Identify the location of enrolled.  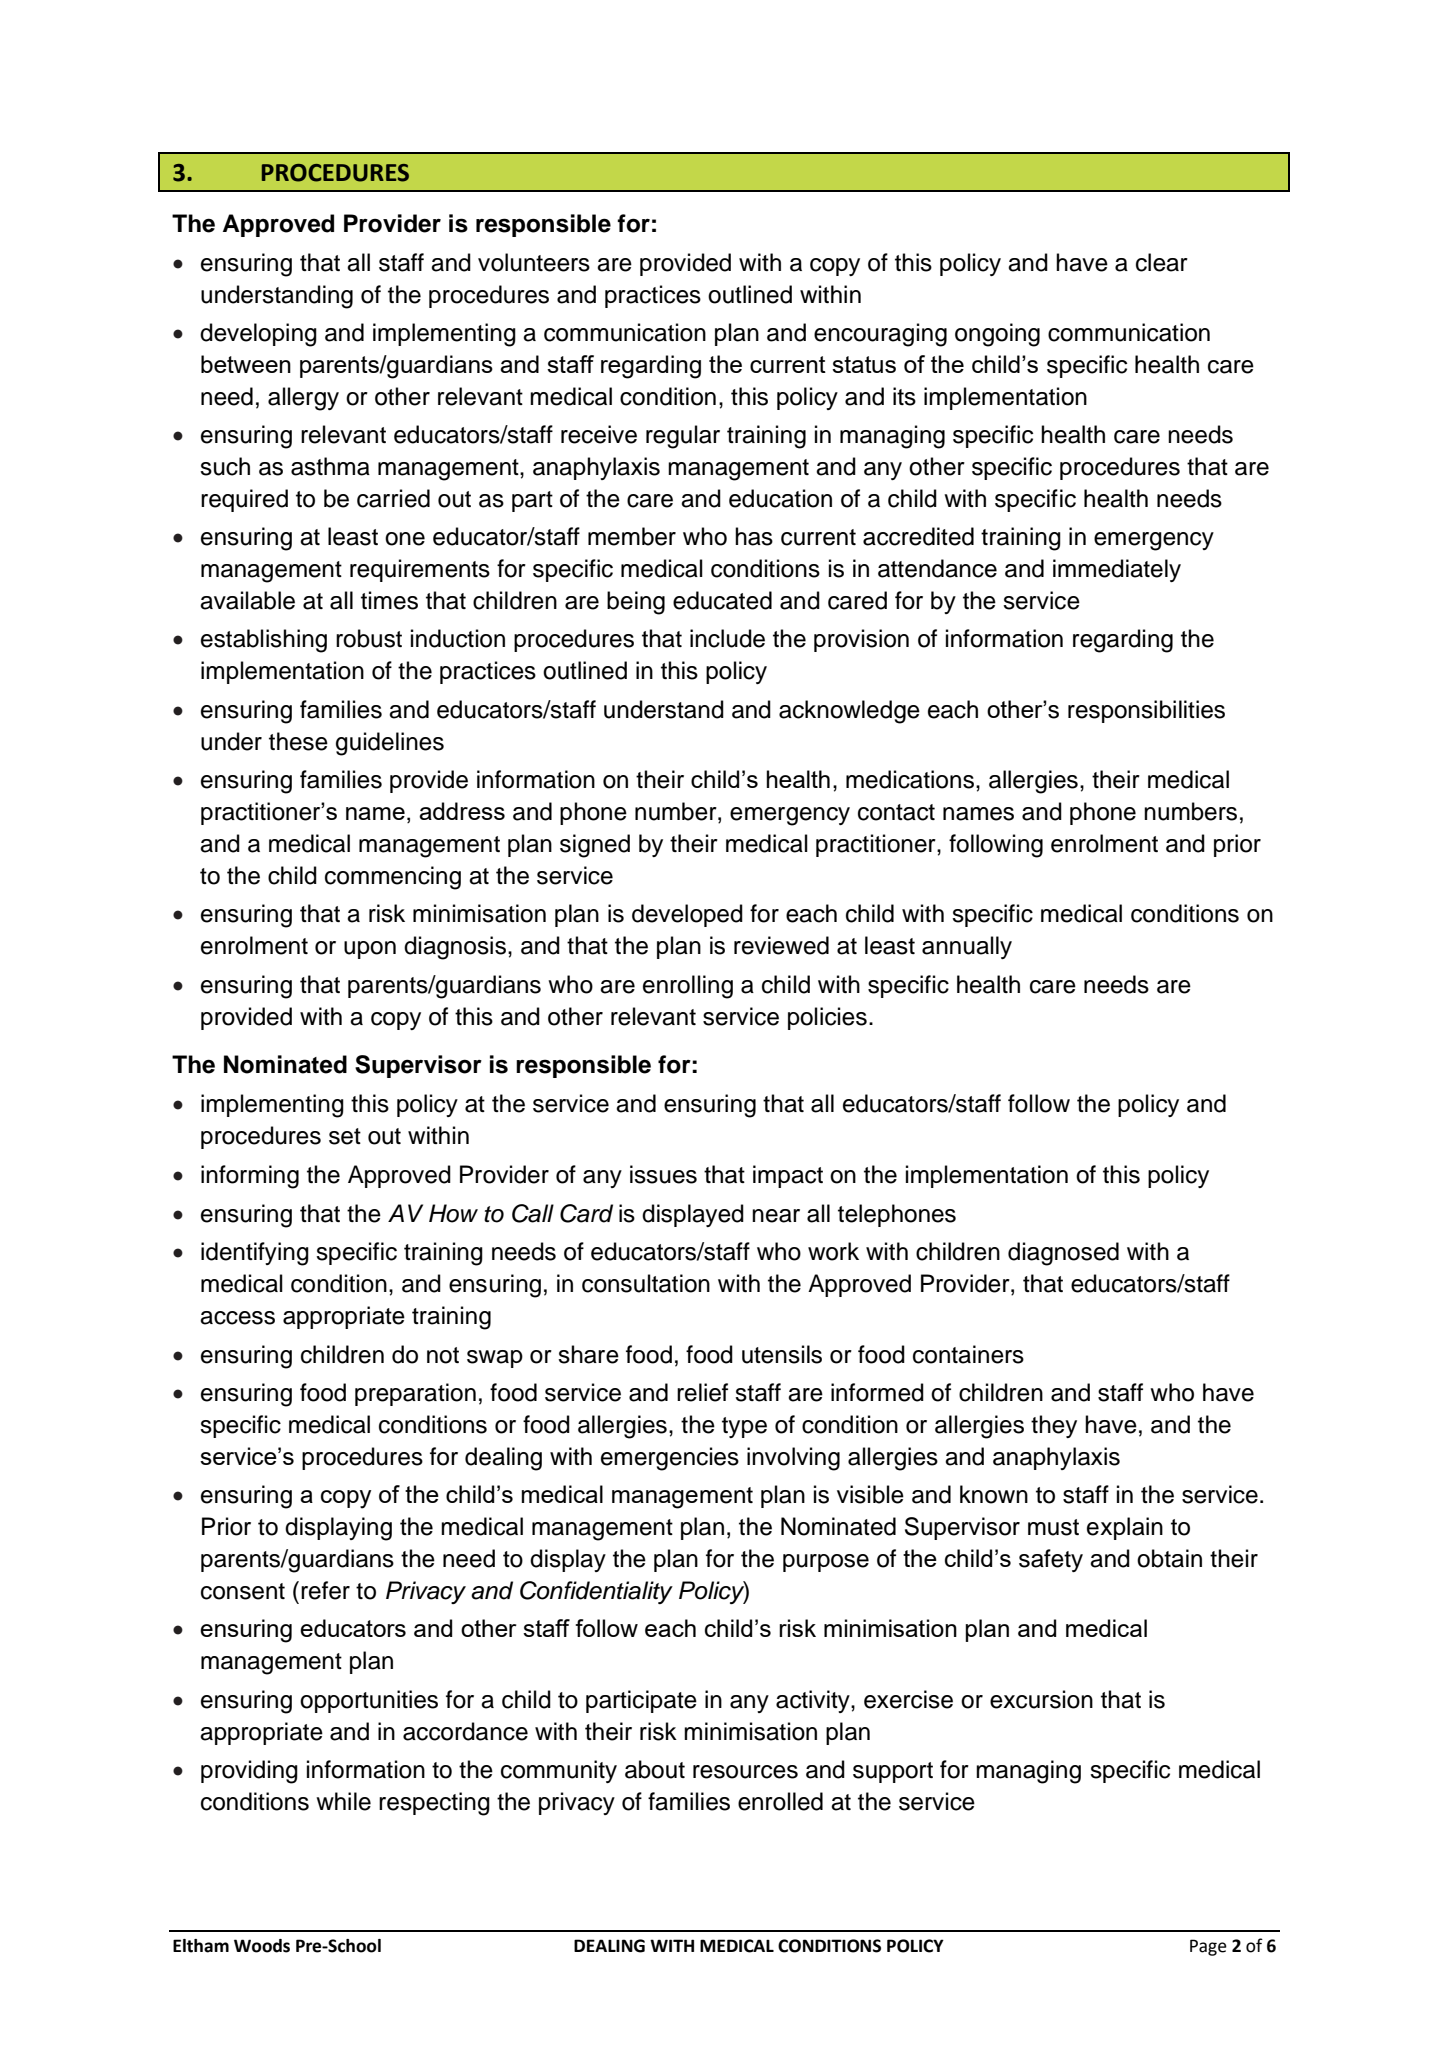
(780, 1801).
